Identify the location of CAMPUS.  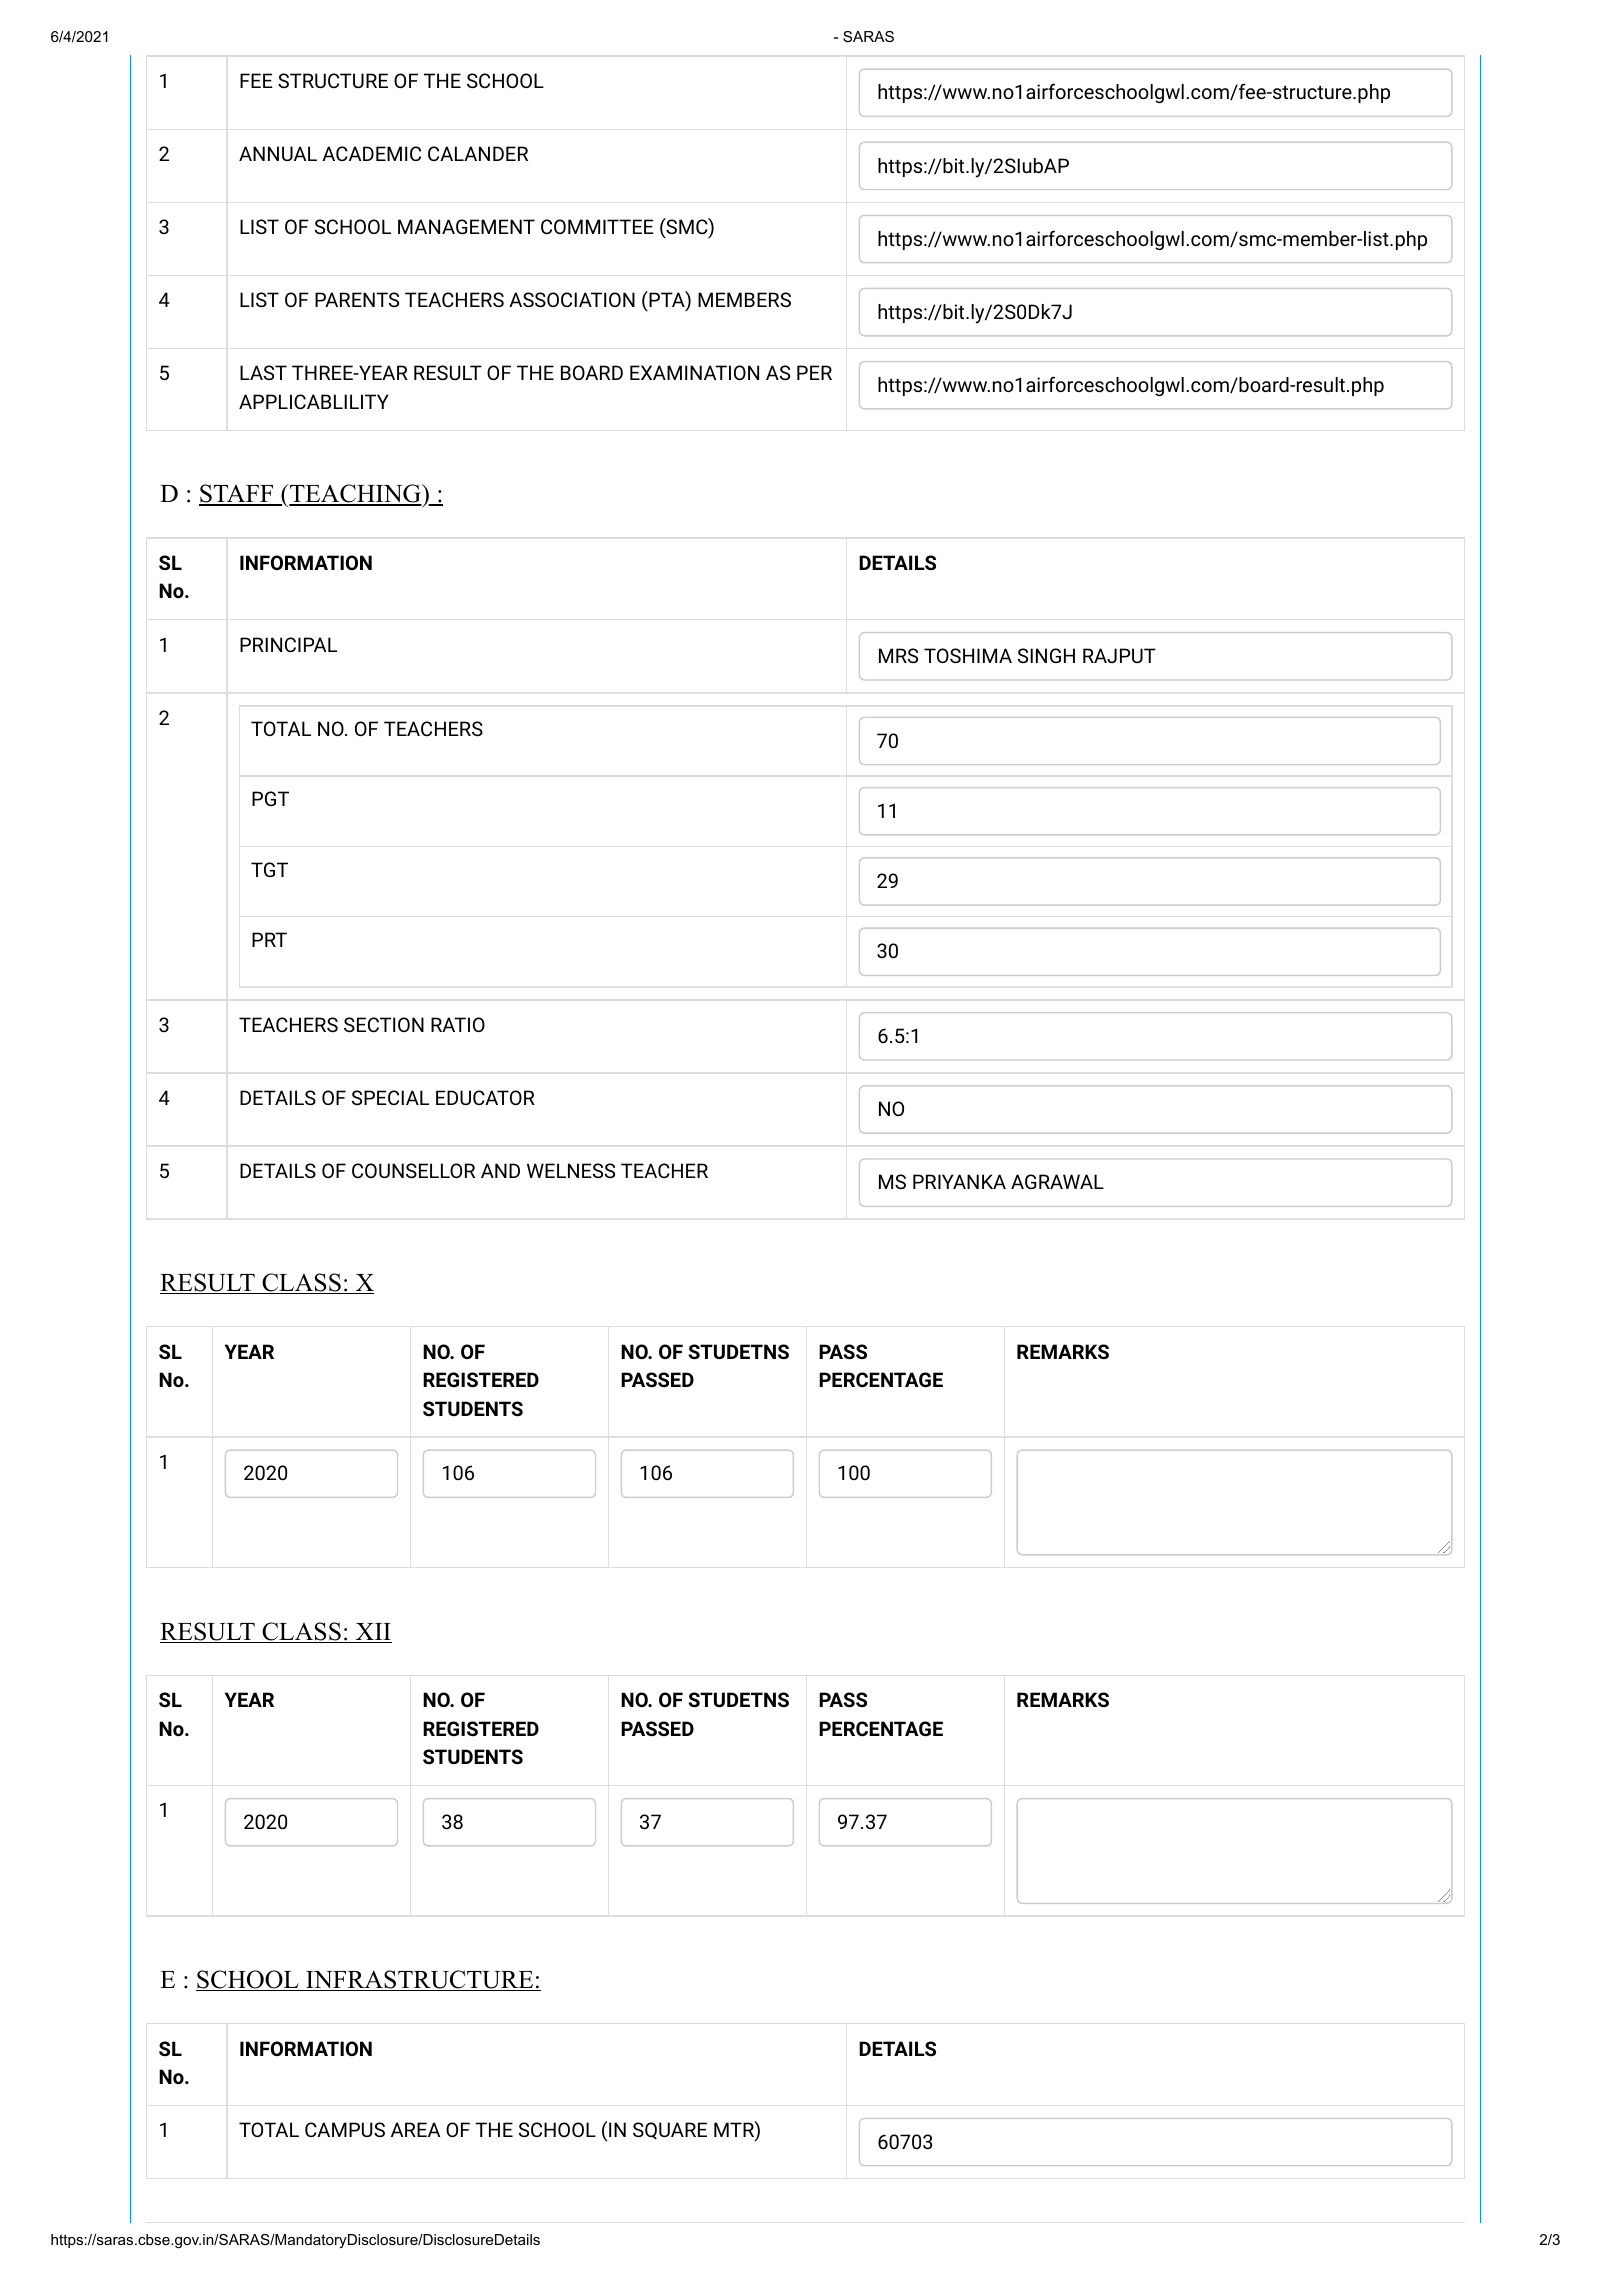
(345, 2129).
